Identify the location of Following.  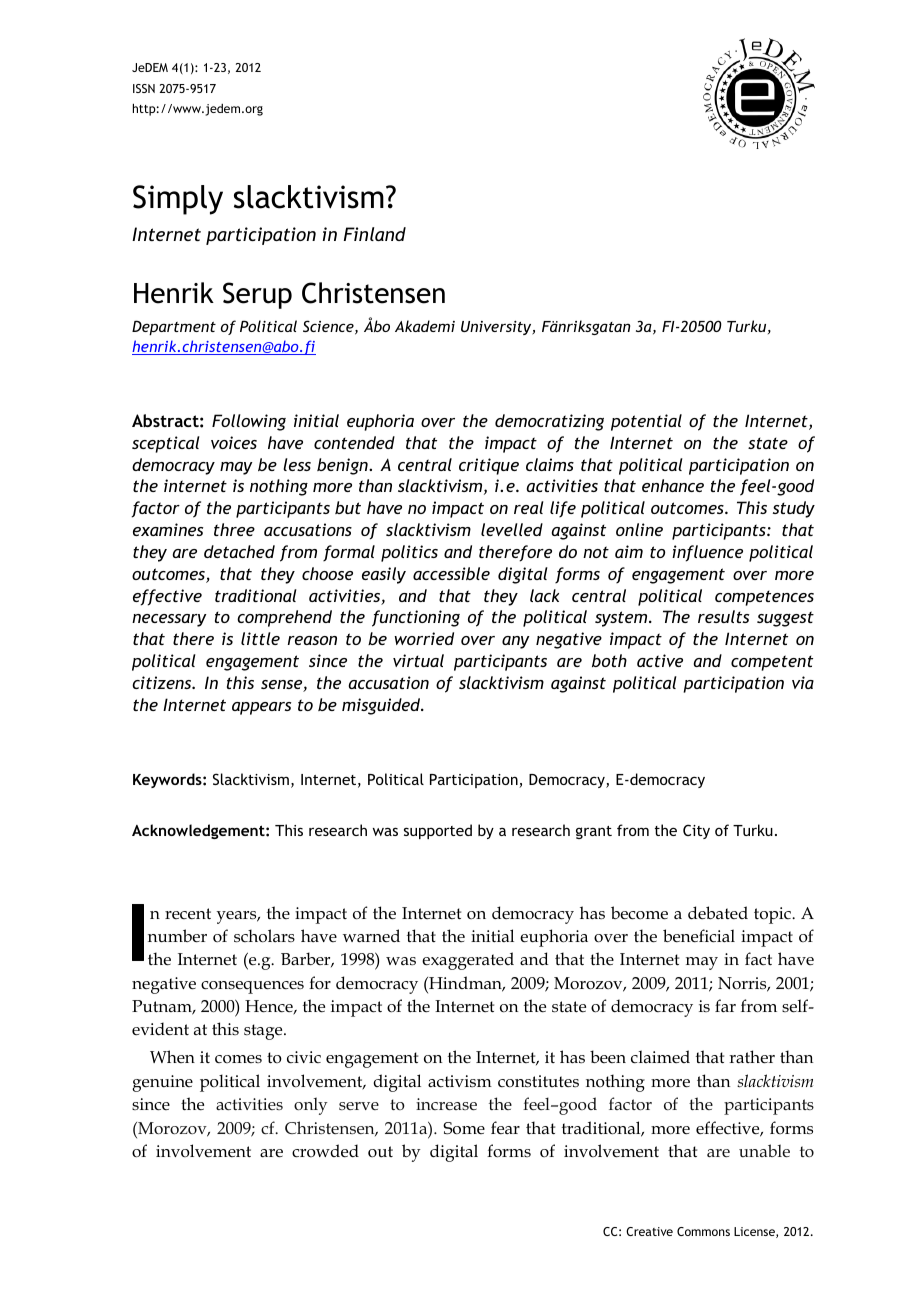
(249, 422).
